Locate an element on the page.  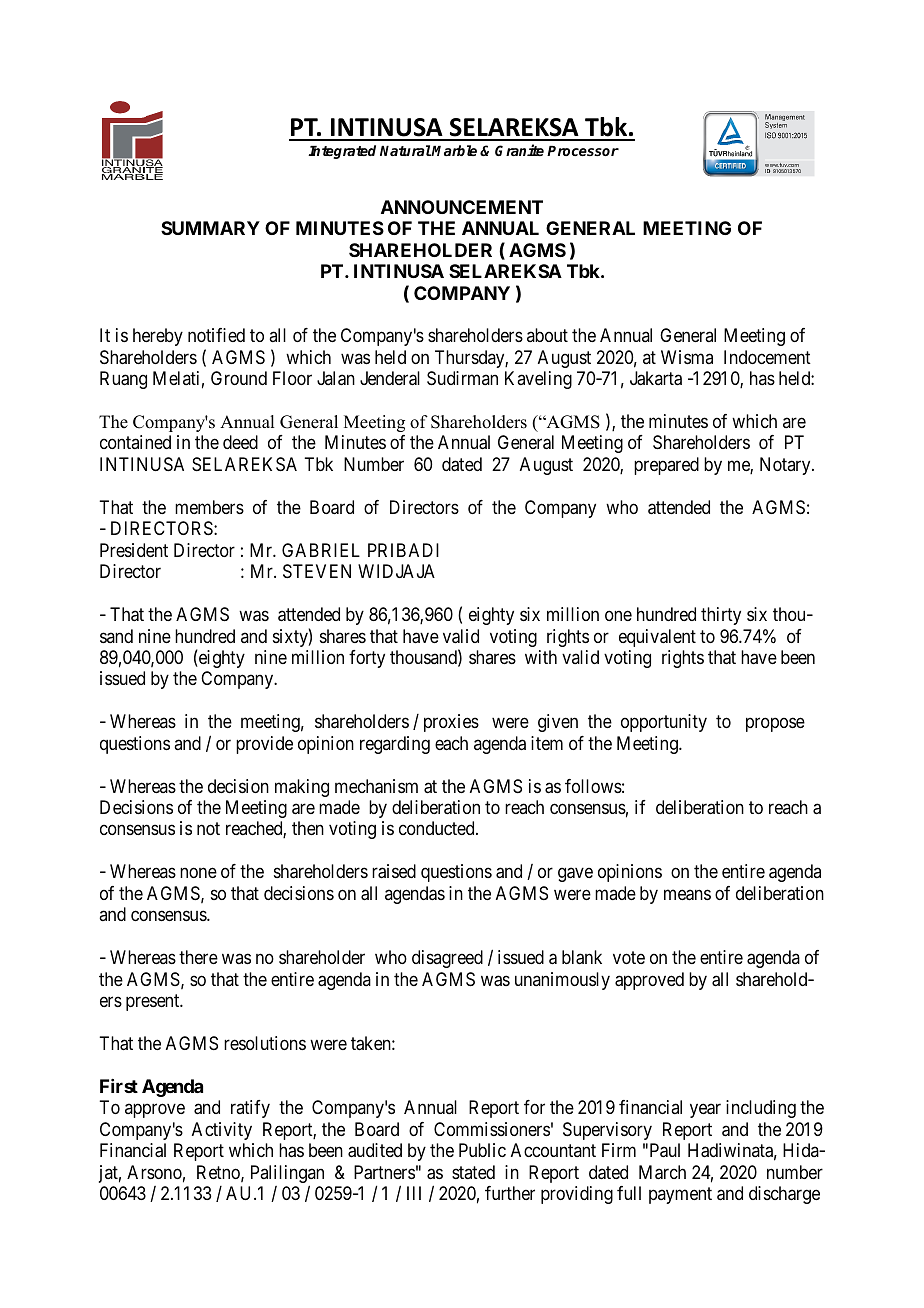
Ground is located at coordinates (239, 378).
